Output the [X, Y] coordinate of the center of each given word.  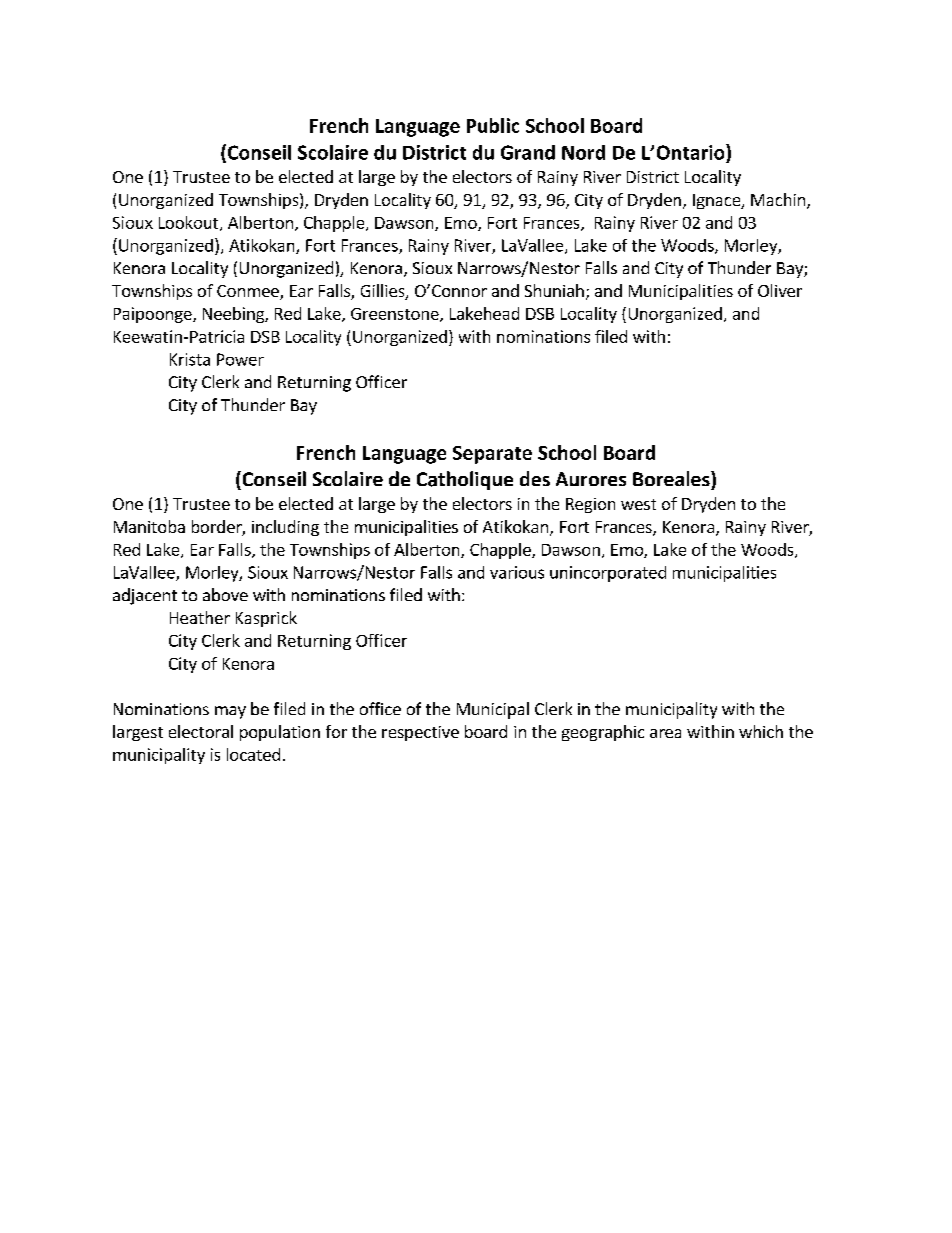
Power [240, 359]
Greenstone [396, 315]
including [285, 528]
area [665, 733]
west [638, 504]
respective [420, 733]
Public [493, 125]
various [517, 572]
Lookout [190, 223]
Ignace [718, 201]
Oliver [780, 290]
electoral [201, 731]
